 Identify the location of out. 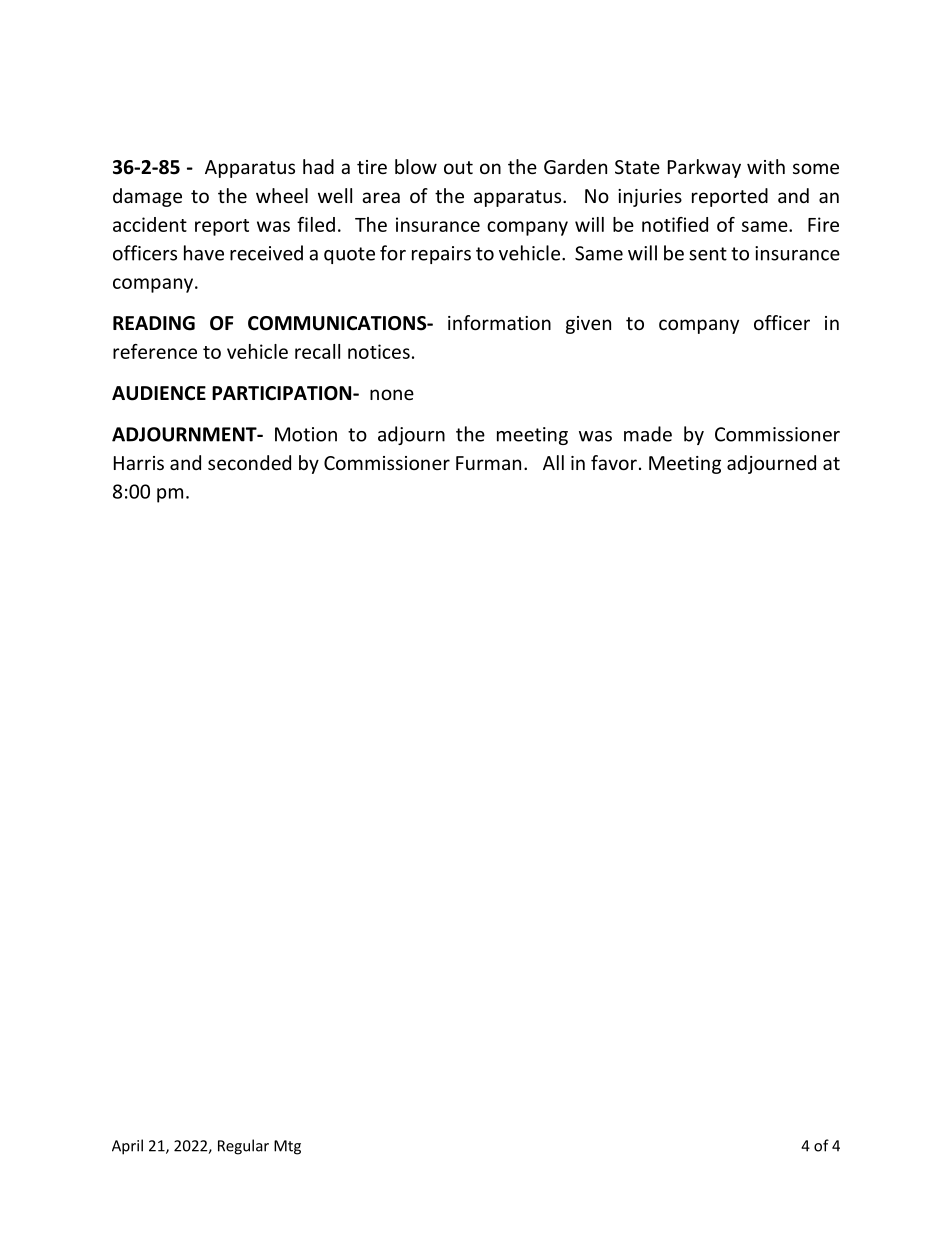
(458, 167).
